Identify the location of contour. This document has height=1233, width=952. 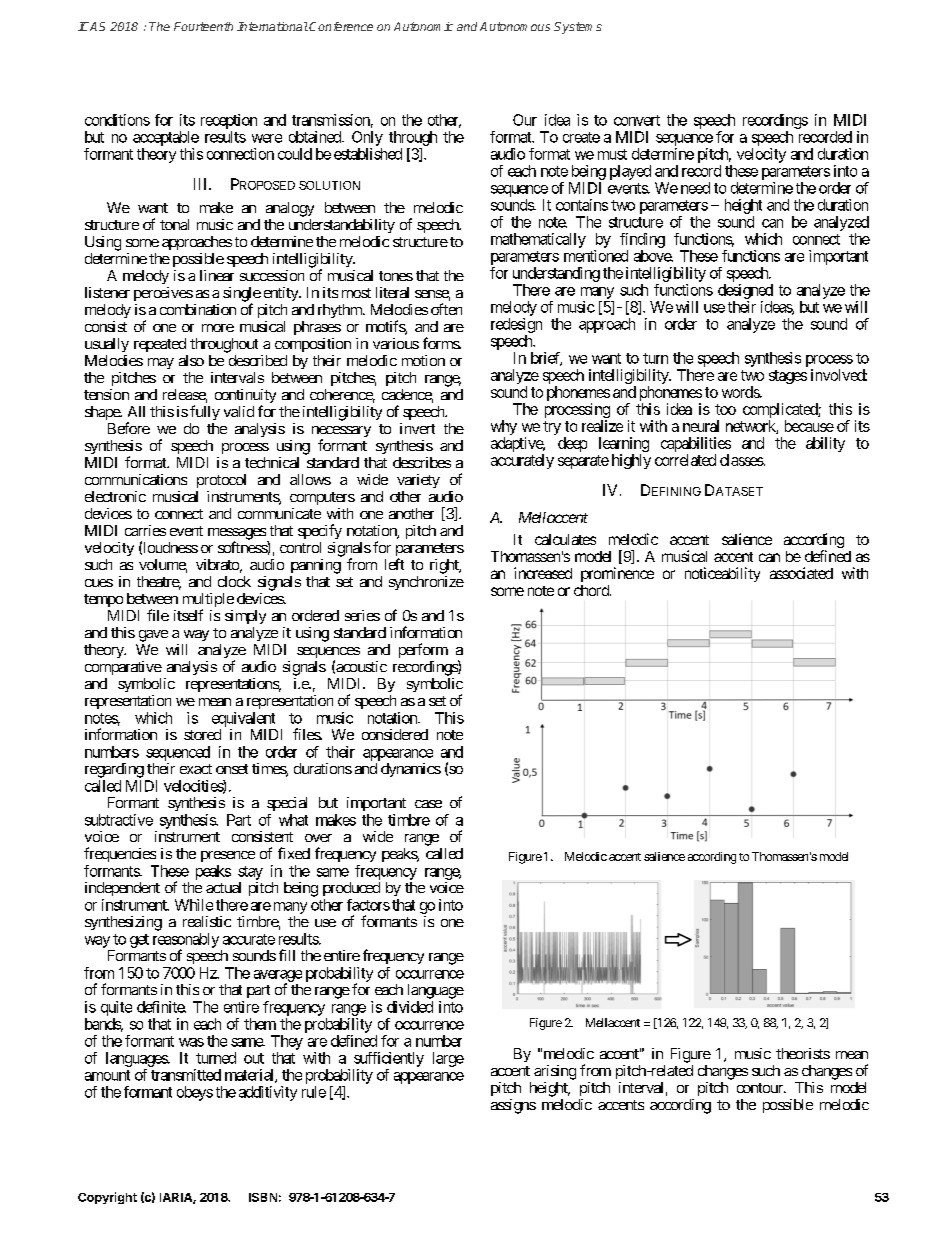
(761, 1088).
